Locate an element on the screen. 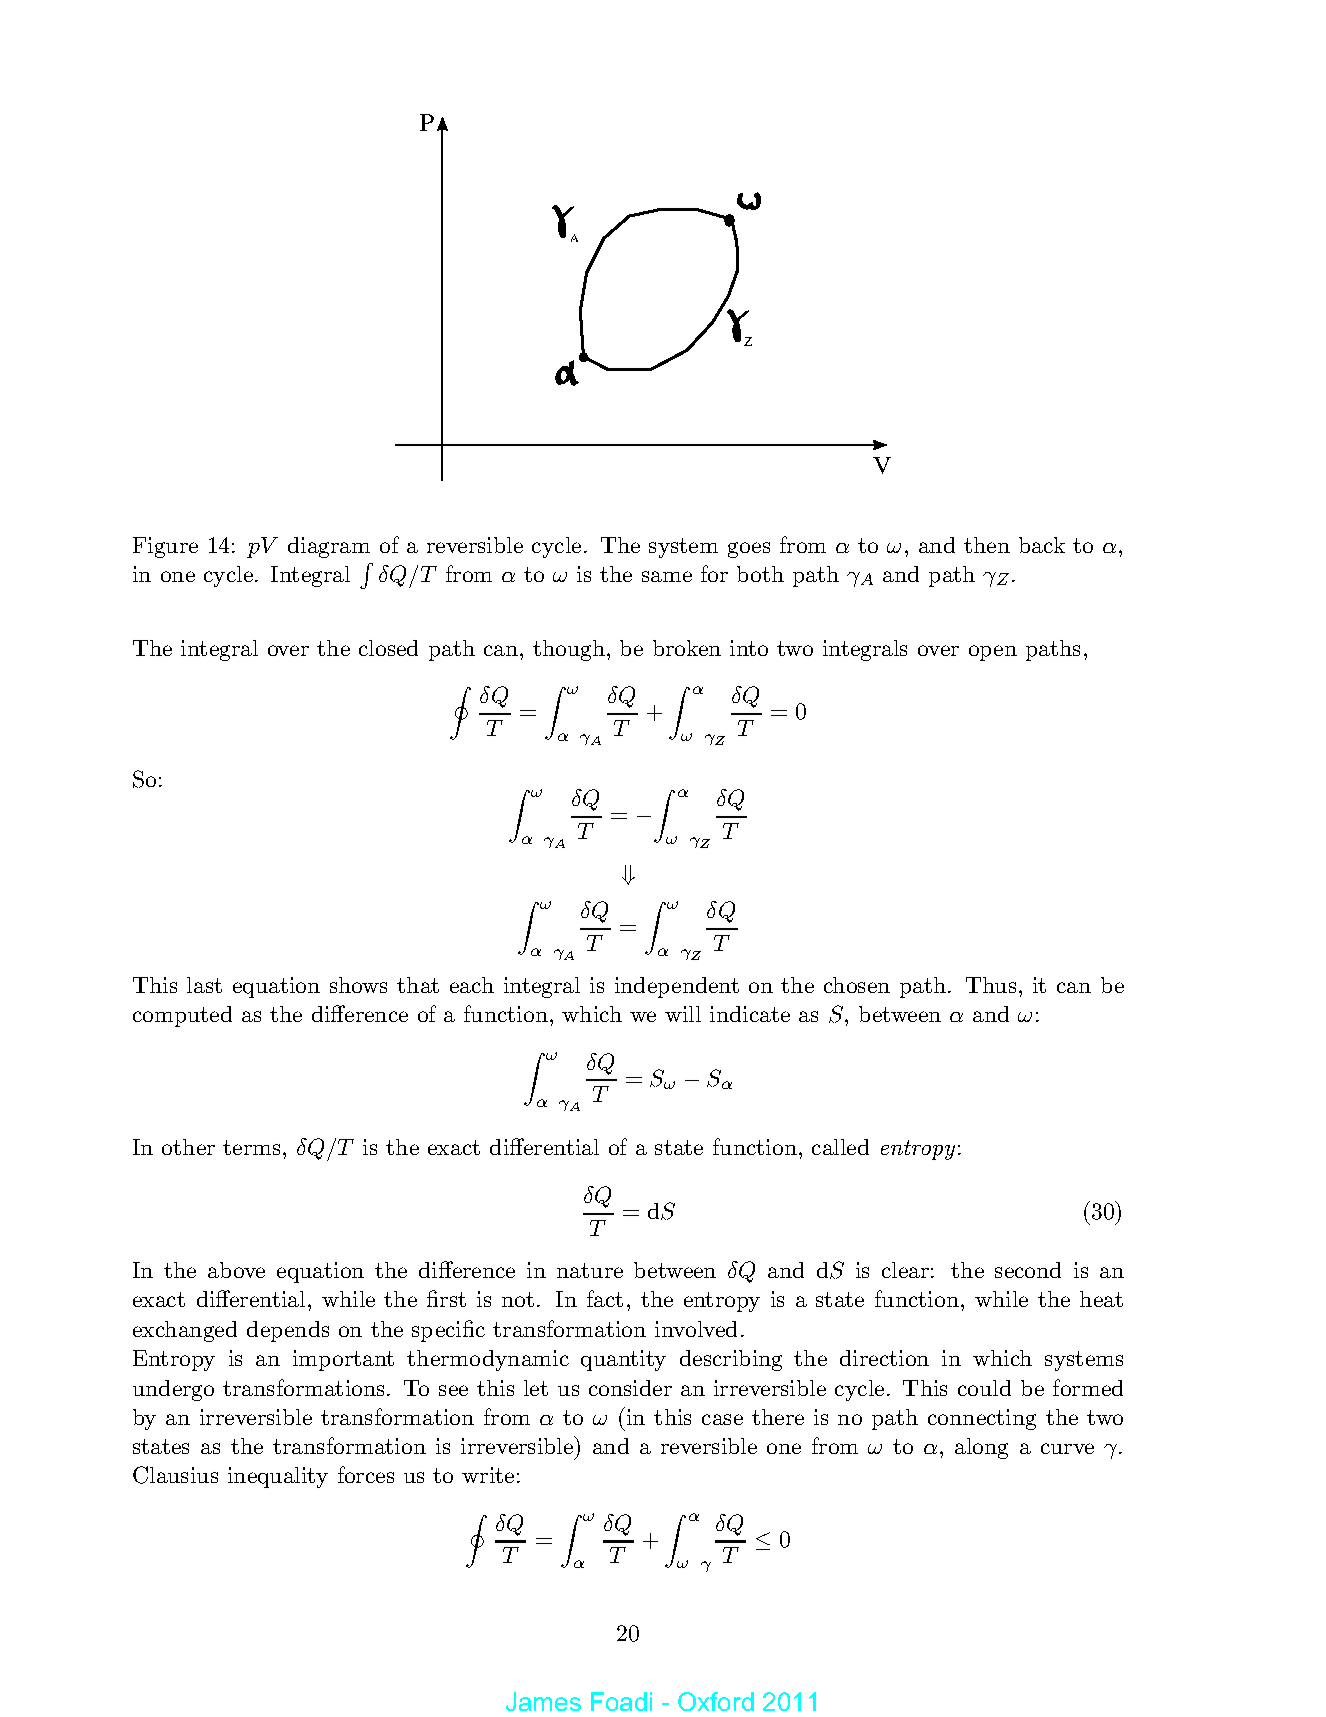 This screenshot has height=1717, width=1326. fact is located at coordinates (605, 1298).
